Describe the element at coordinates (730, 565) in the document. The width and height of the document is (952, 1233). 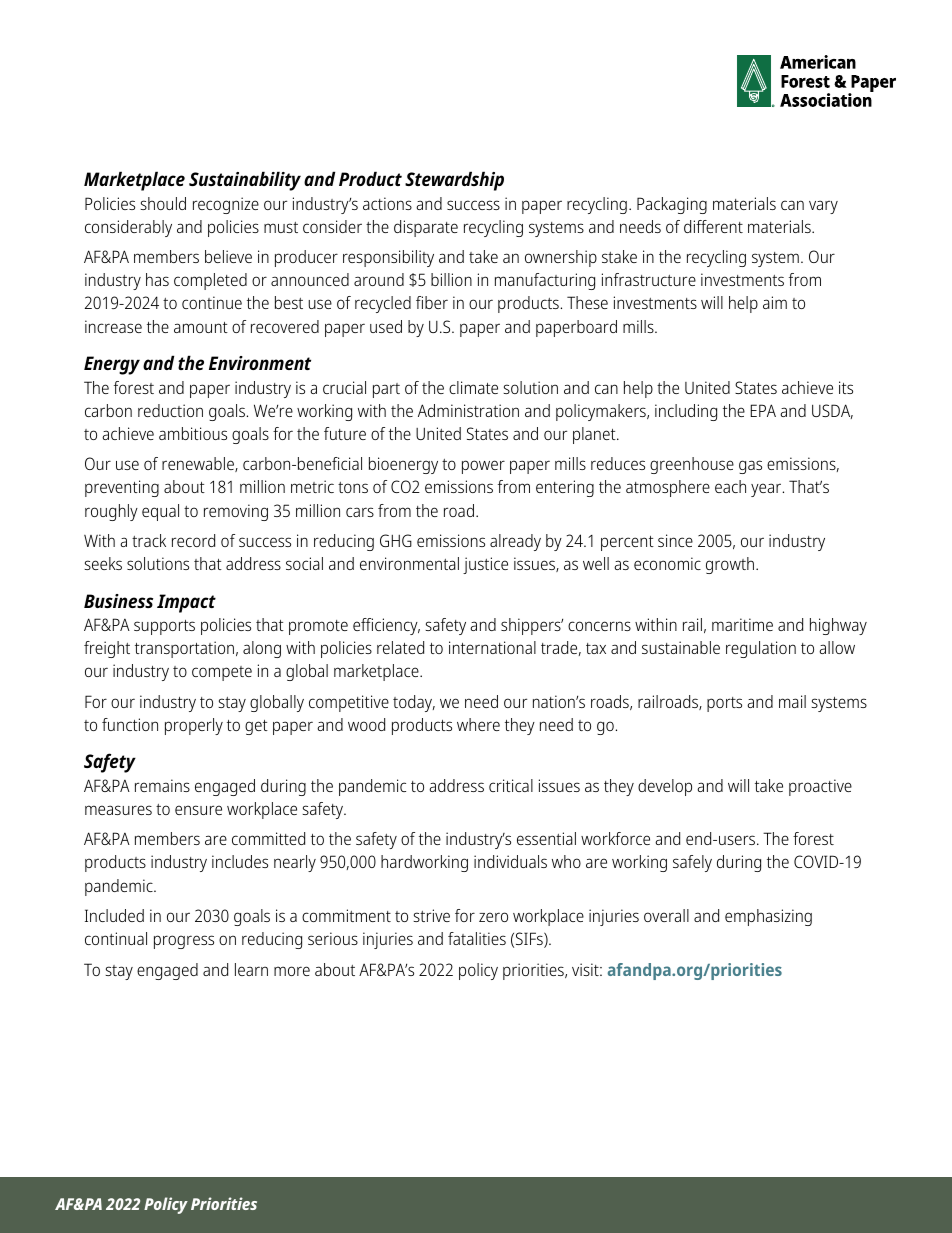
I see `growth` at that location.
